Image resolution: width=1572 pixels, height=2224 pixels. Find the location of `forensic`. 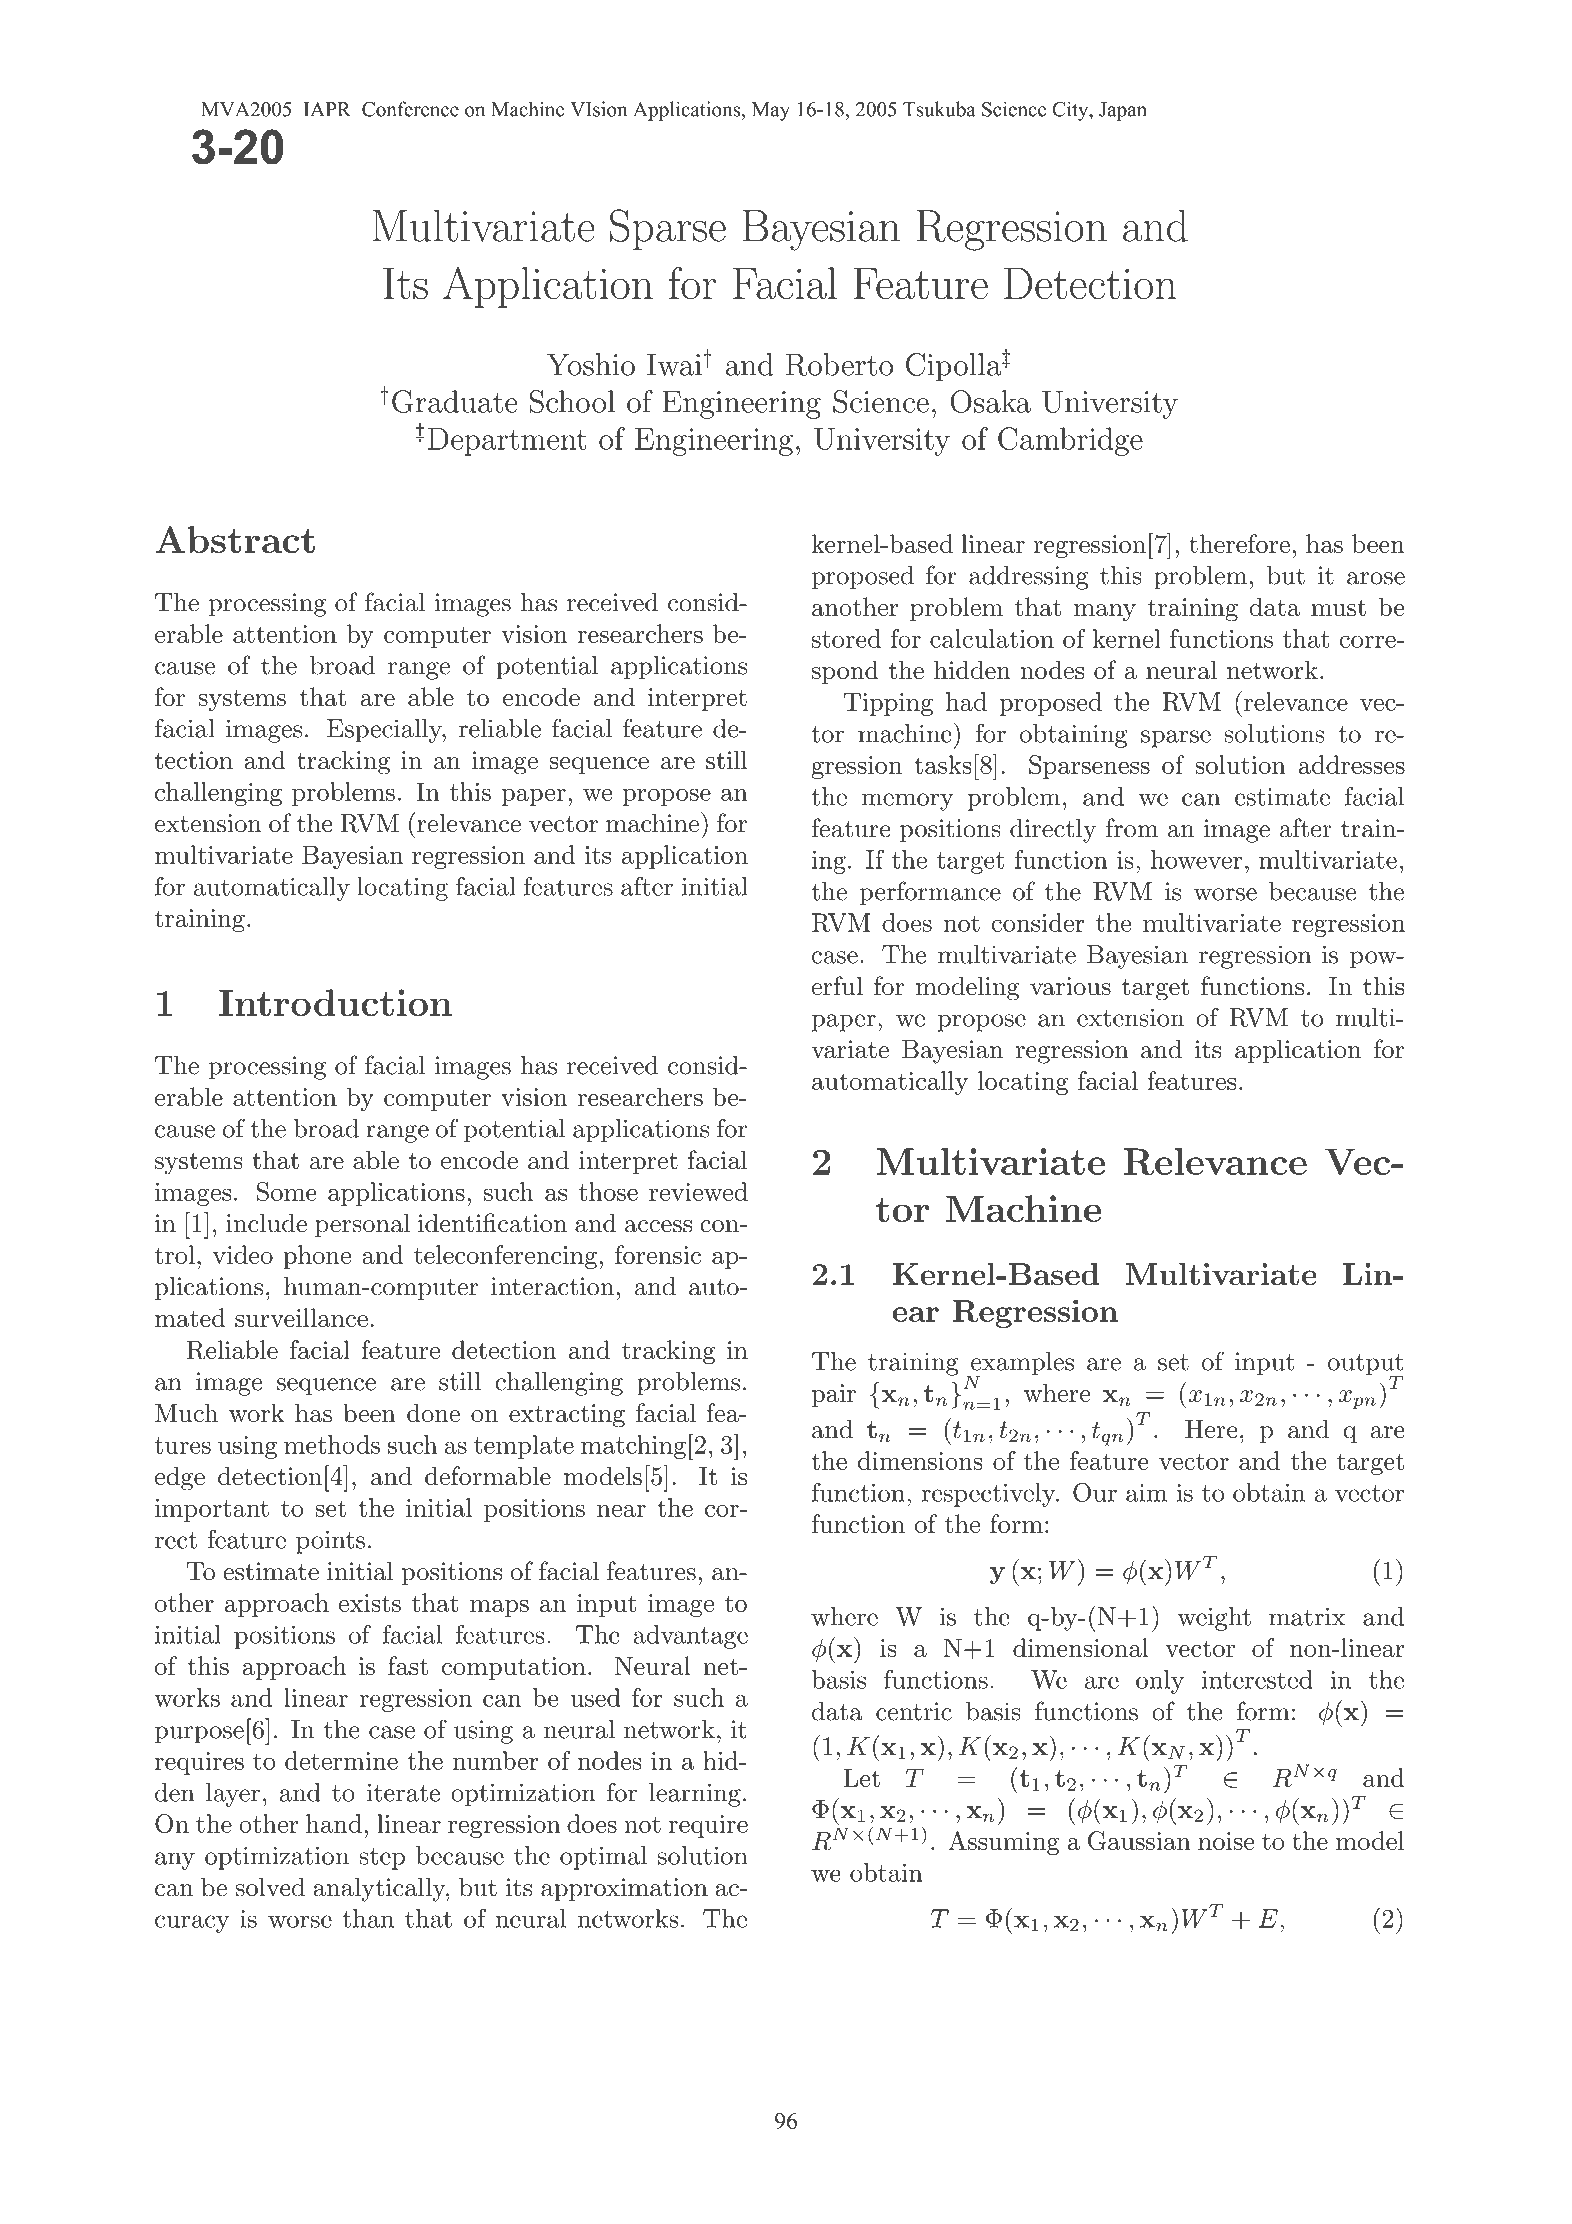

forensic is located at coordinates (658, 1254).
